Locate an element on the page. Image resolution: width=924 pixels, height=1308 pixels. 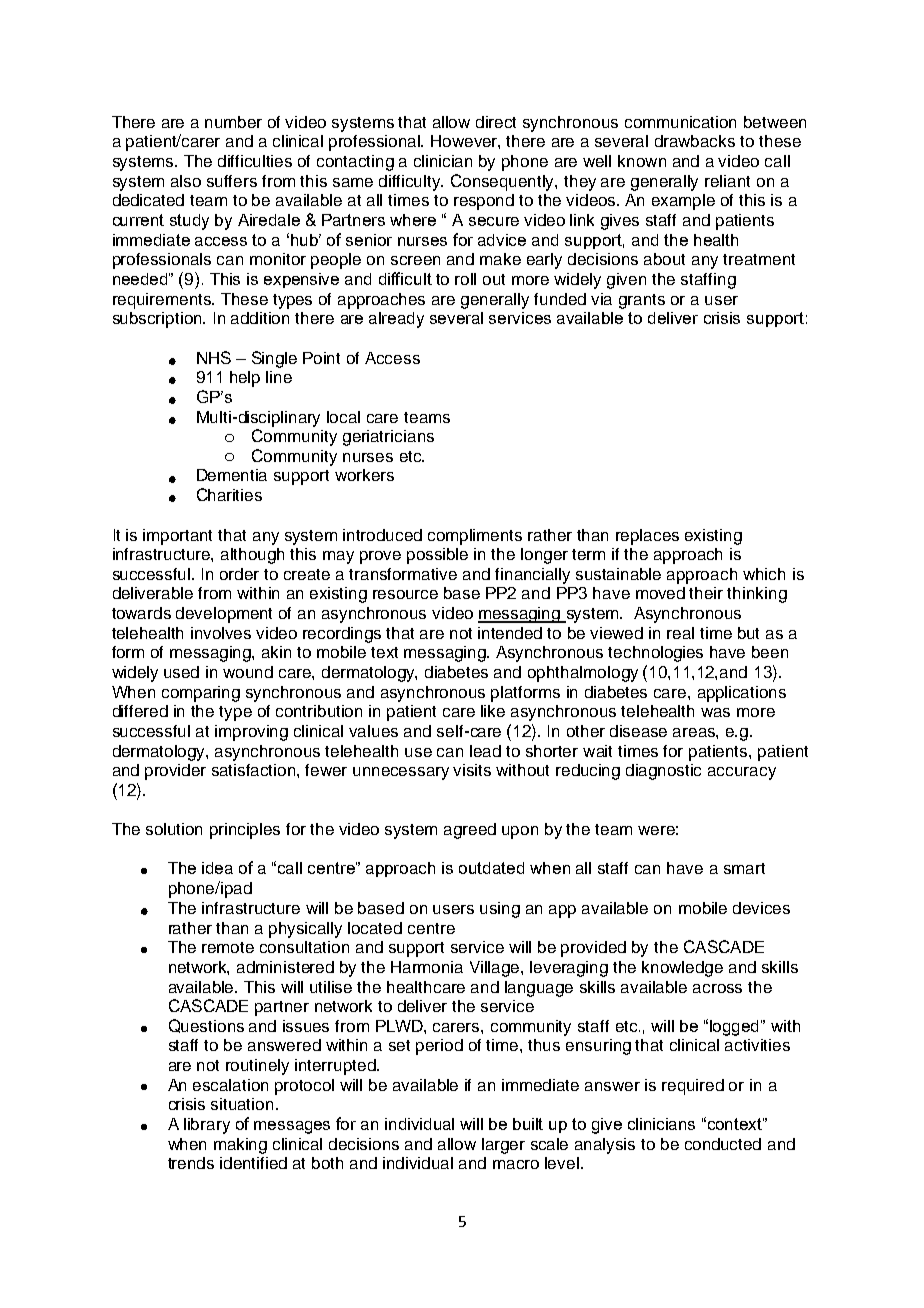
direct is located at coordinates (496, 122).
